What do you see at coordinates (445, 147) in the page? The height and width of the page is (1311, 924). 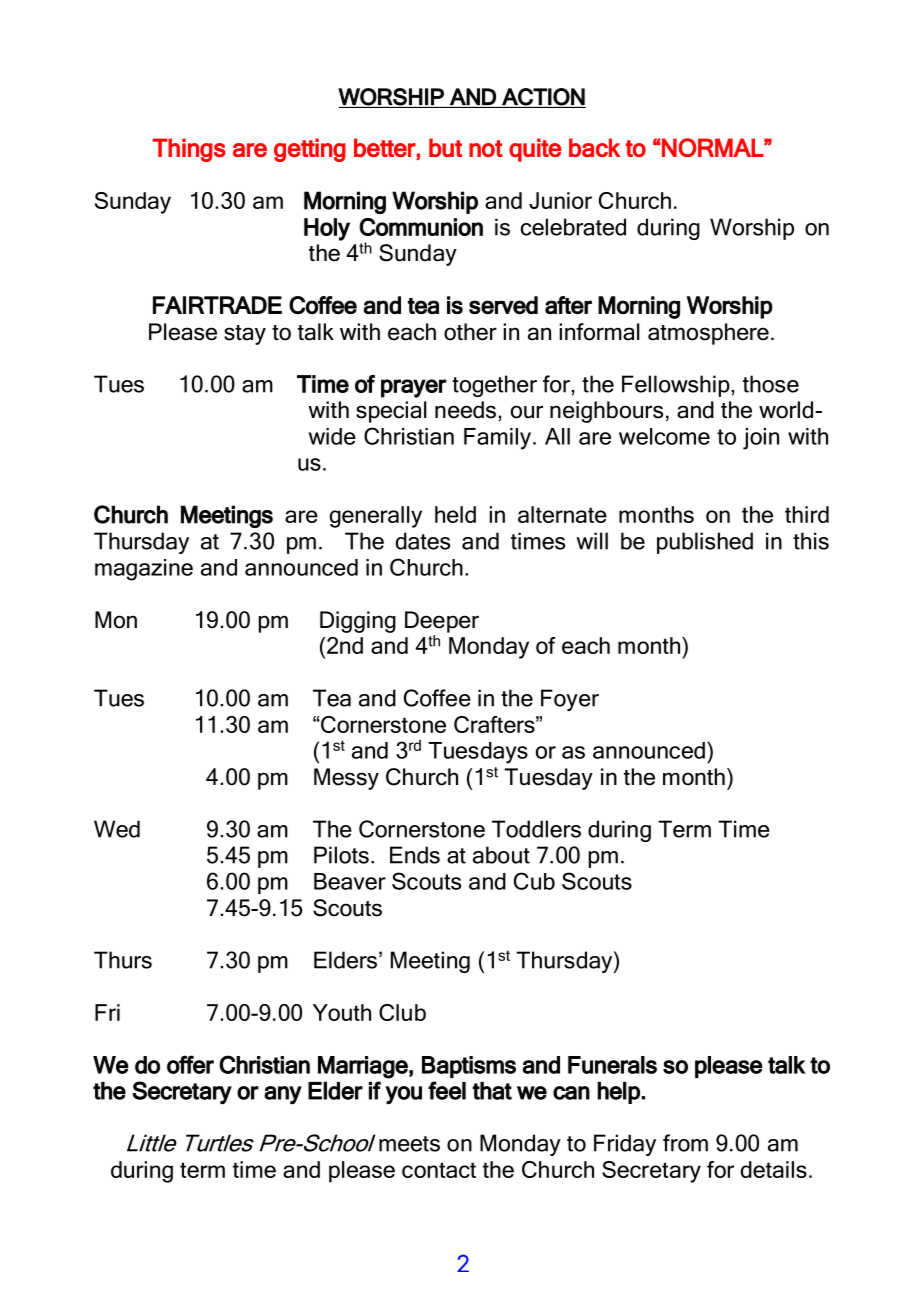 I see `but` at bounding box center [445, 147].
